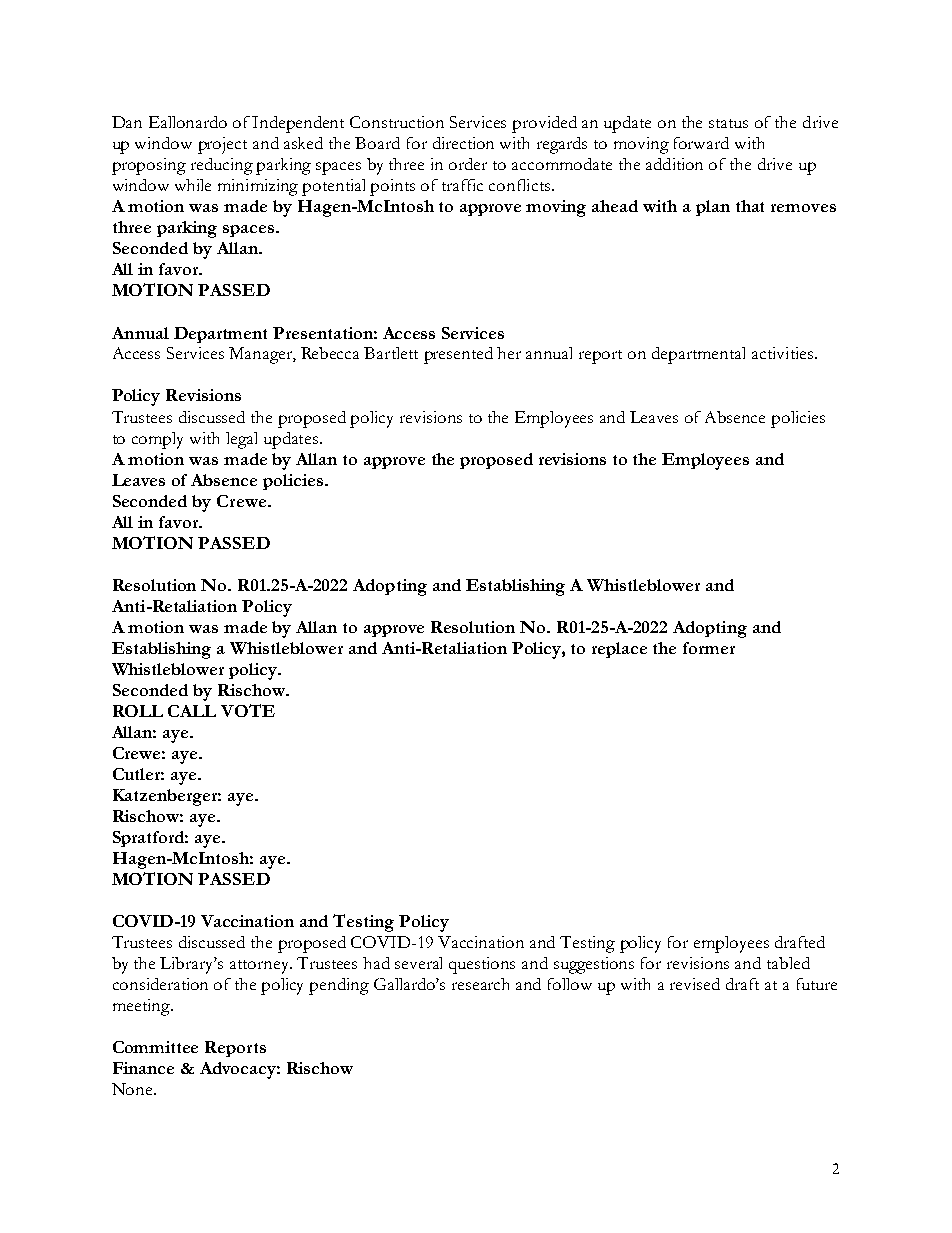 The width and height of the document is (952, 1233). What do you see at coordinates (155, 1047) in the document?
I see `Committee` at bounding box center [155, 1047].
